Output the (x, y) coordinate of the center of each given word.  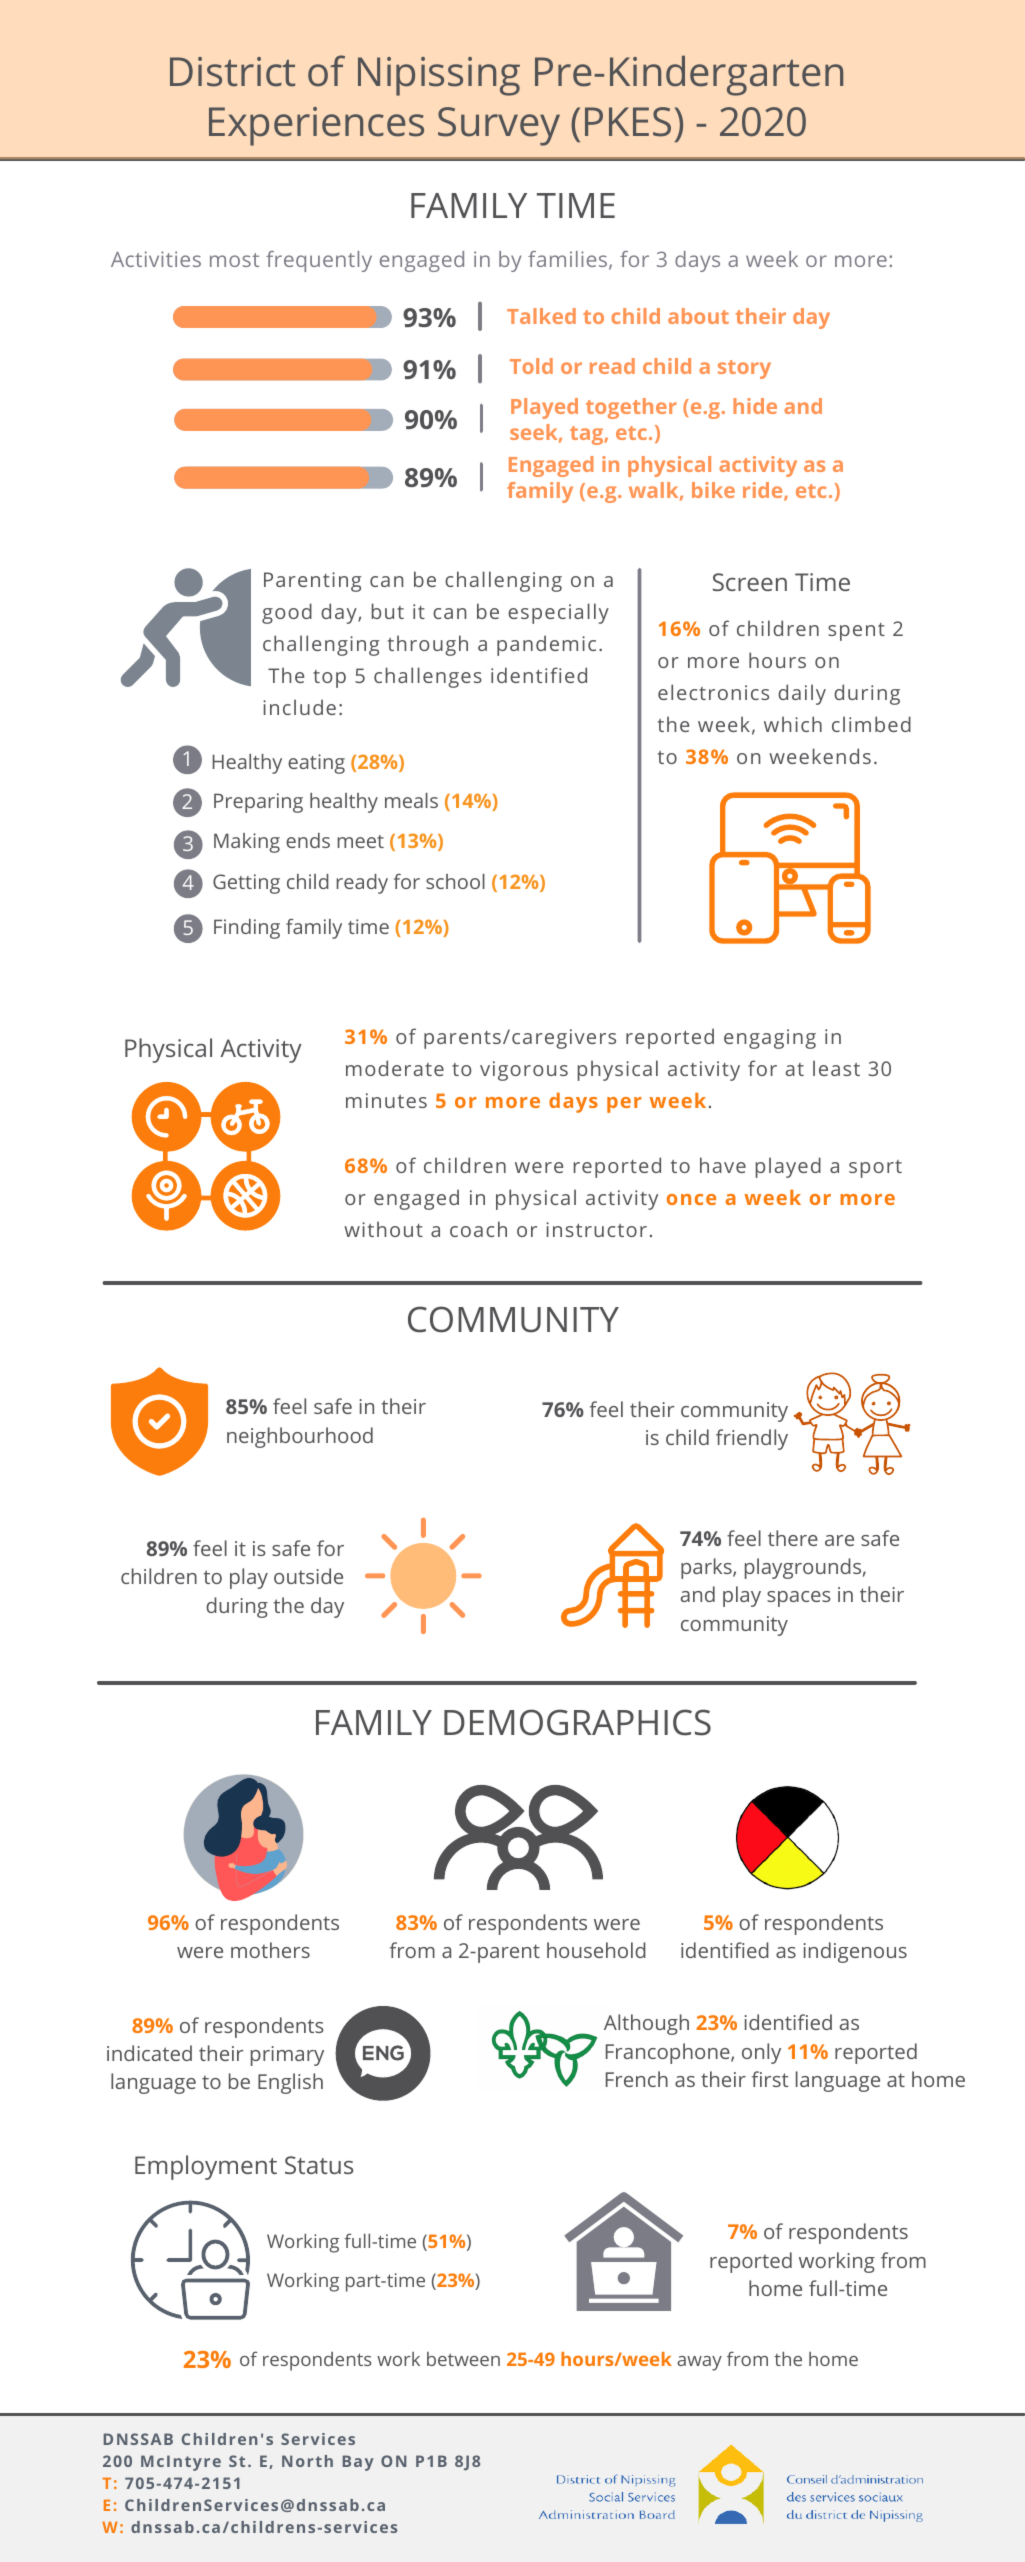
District (232, 72)
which (793, 724)
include (299, 707)
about (698, 316)
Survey (499, 126)
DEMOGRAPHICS (577, 1722)
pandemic (546, 645)
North (307, 2461)
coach (478, 1229)
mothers (270, 1950)
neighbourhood (300, 1437)
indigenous (855, 1952)
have (723, 1165)
